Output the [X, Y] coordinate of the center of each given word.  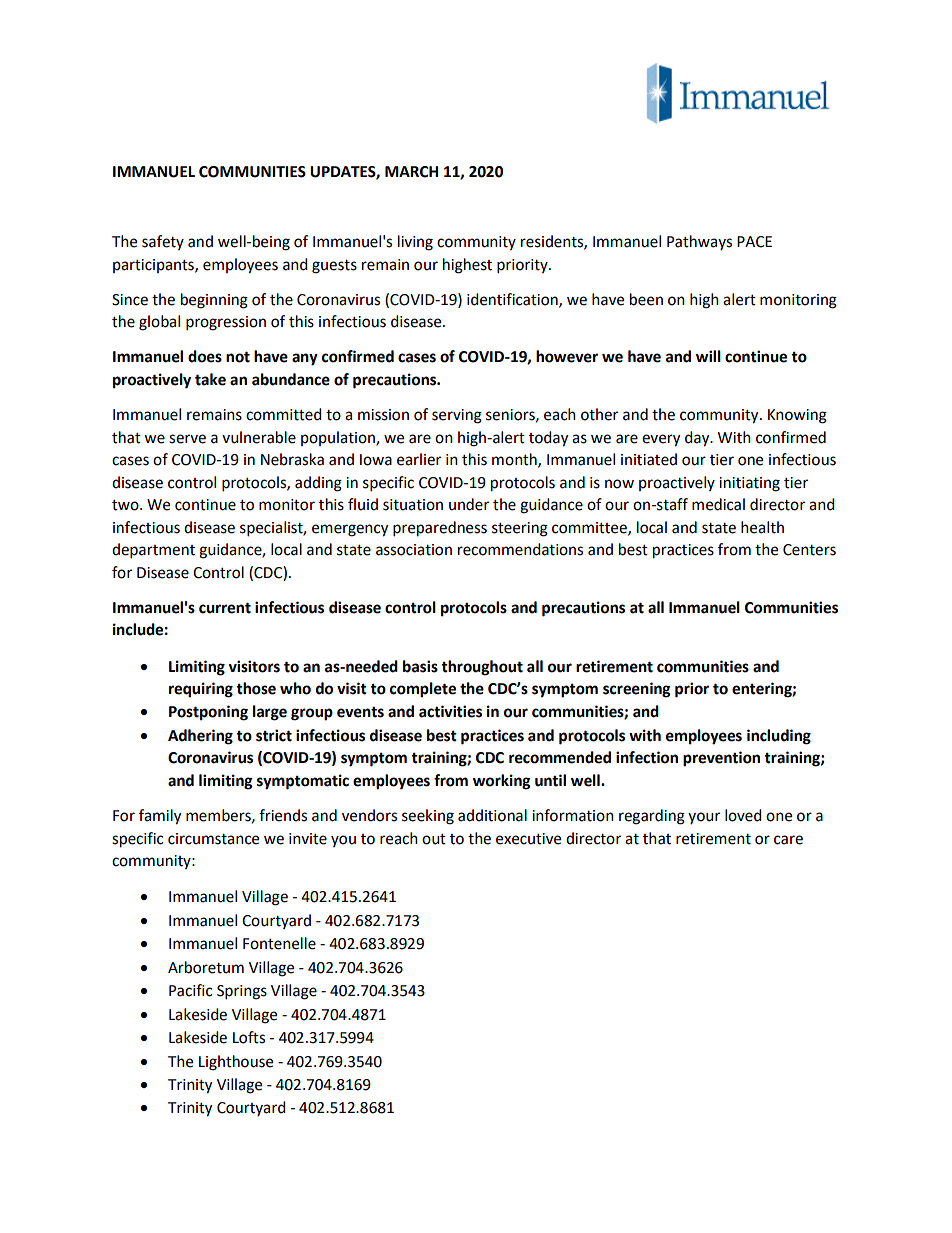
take [210, 379]
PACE [754, 242]
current [225, 608]
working [502, 782]
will [708, 356]
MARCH [411, 172]
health [762, 527]
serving [457, 416]
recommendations [520, 549]
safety [163, 242]
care [788, 840]
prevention [721, 759]
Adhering [200, 737]
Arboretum [206, 967]
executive [528, 839]
